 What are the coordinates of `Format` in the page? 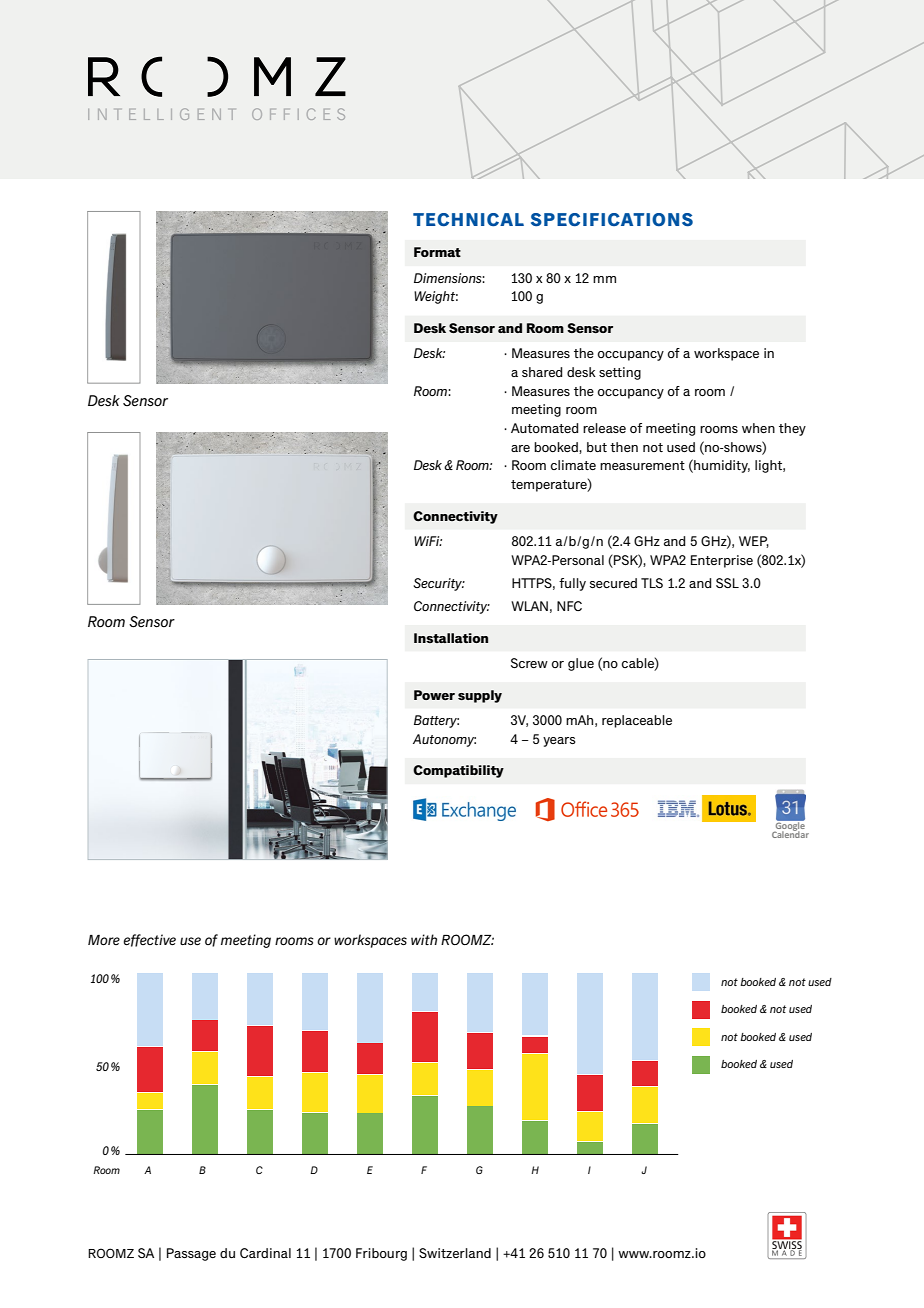 It's located at (437, 252).
